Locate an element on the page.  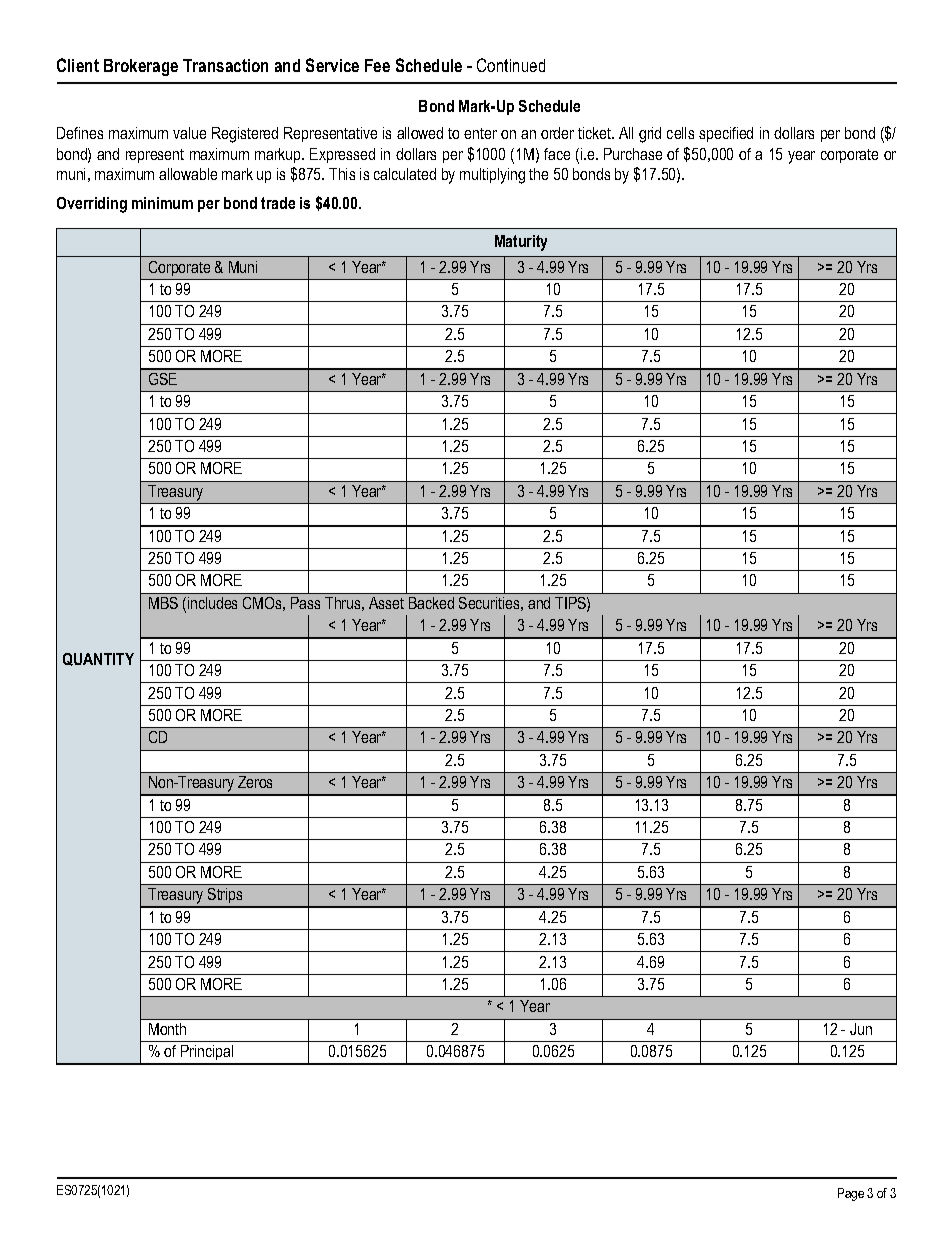
Maturity is located at coordinates (521, 243).
